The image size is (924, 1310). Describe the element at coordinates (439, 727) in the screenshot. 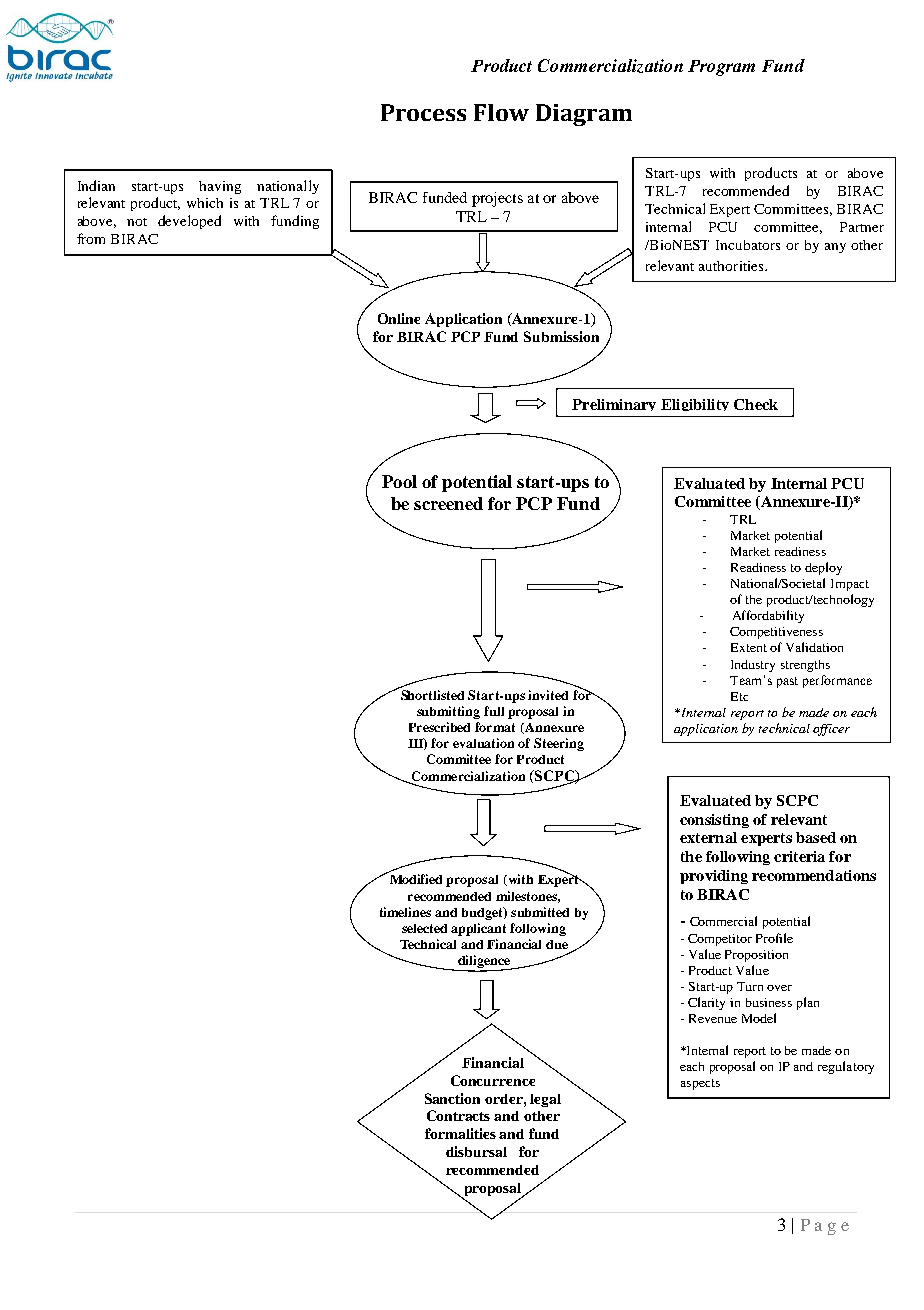

I see `Prescribed` at that location.
